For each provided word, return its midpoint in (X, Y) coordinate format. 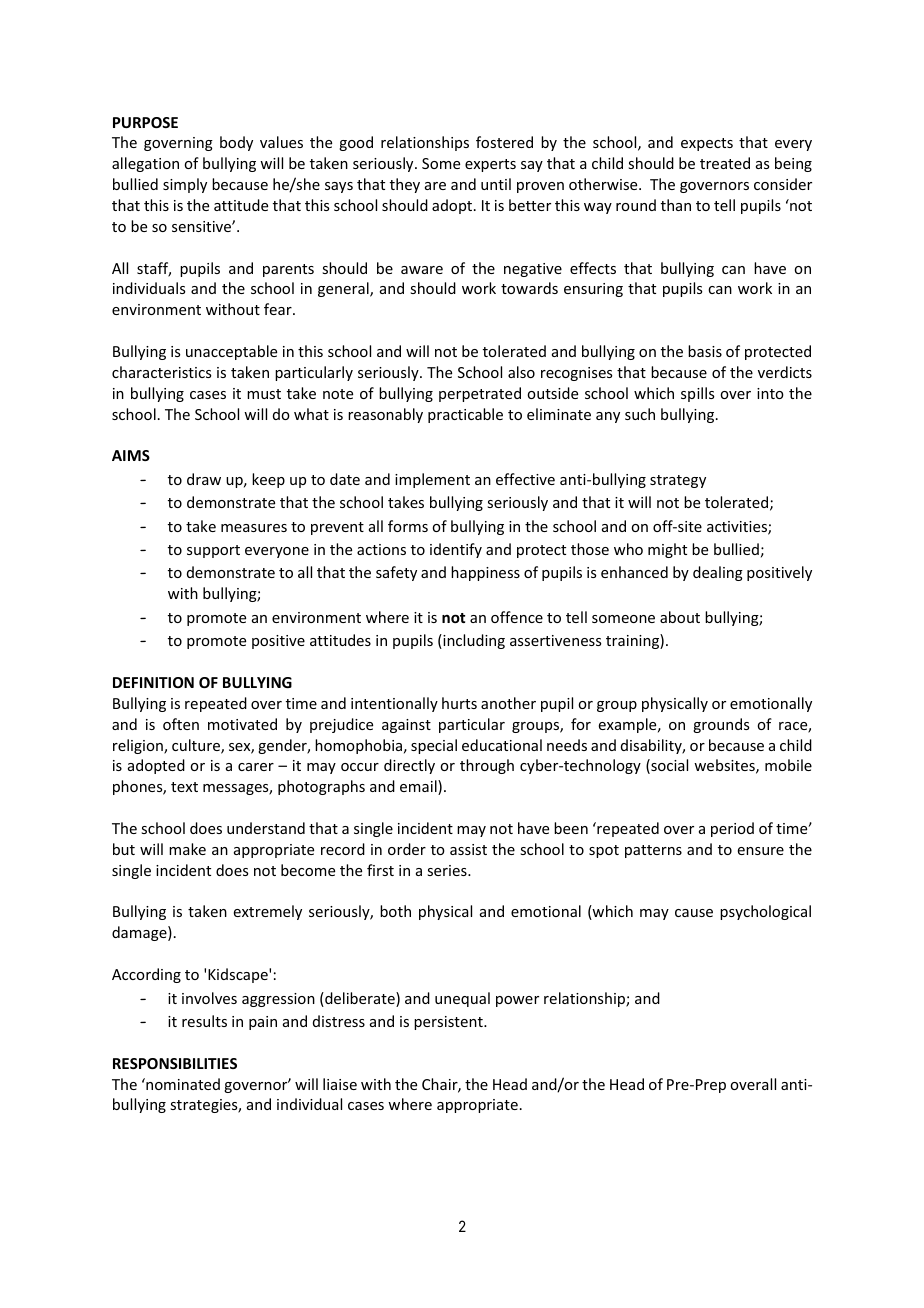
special (434, 746)
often (181, 724)
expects (707, 144)
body (236, 143)
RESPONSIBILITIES (175, 1063)
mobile (788, 765)
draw (204, 479)
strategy (678, 481)
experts (490, 165)
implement (432, 480)
